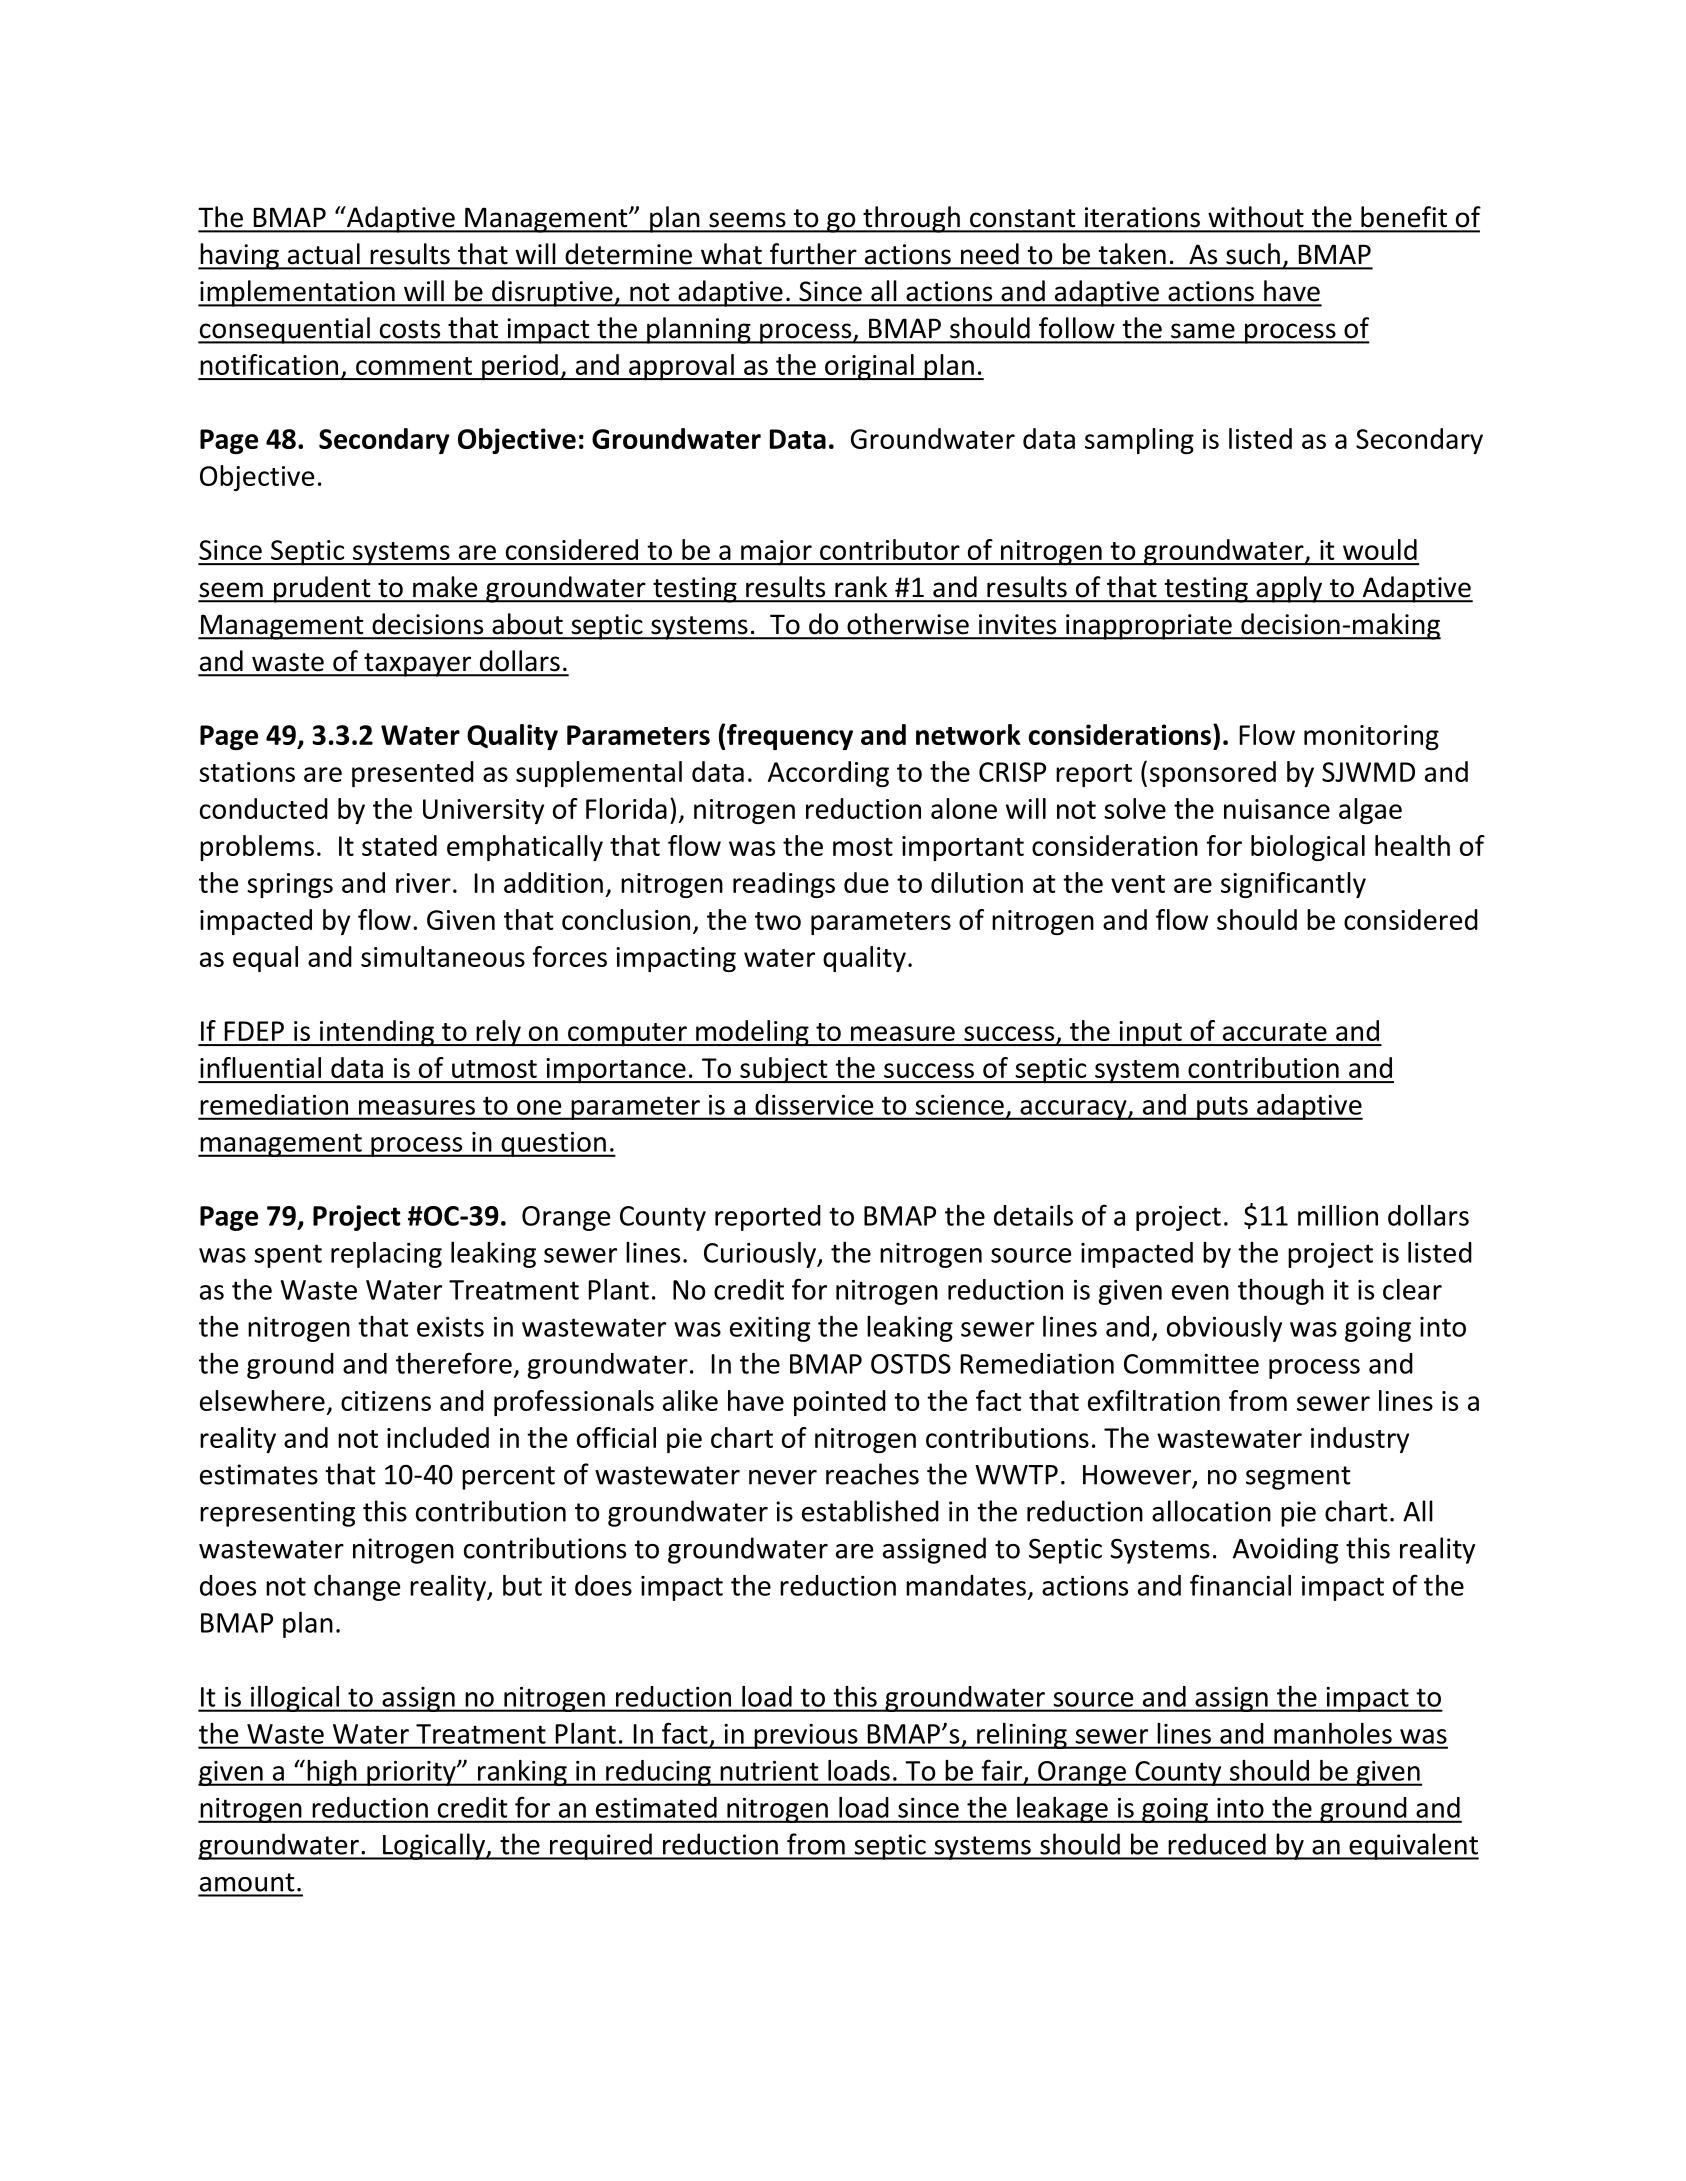 The width and height of the image is (1686, 2181). I want to click on through, so click(911, 219).
